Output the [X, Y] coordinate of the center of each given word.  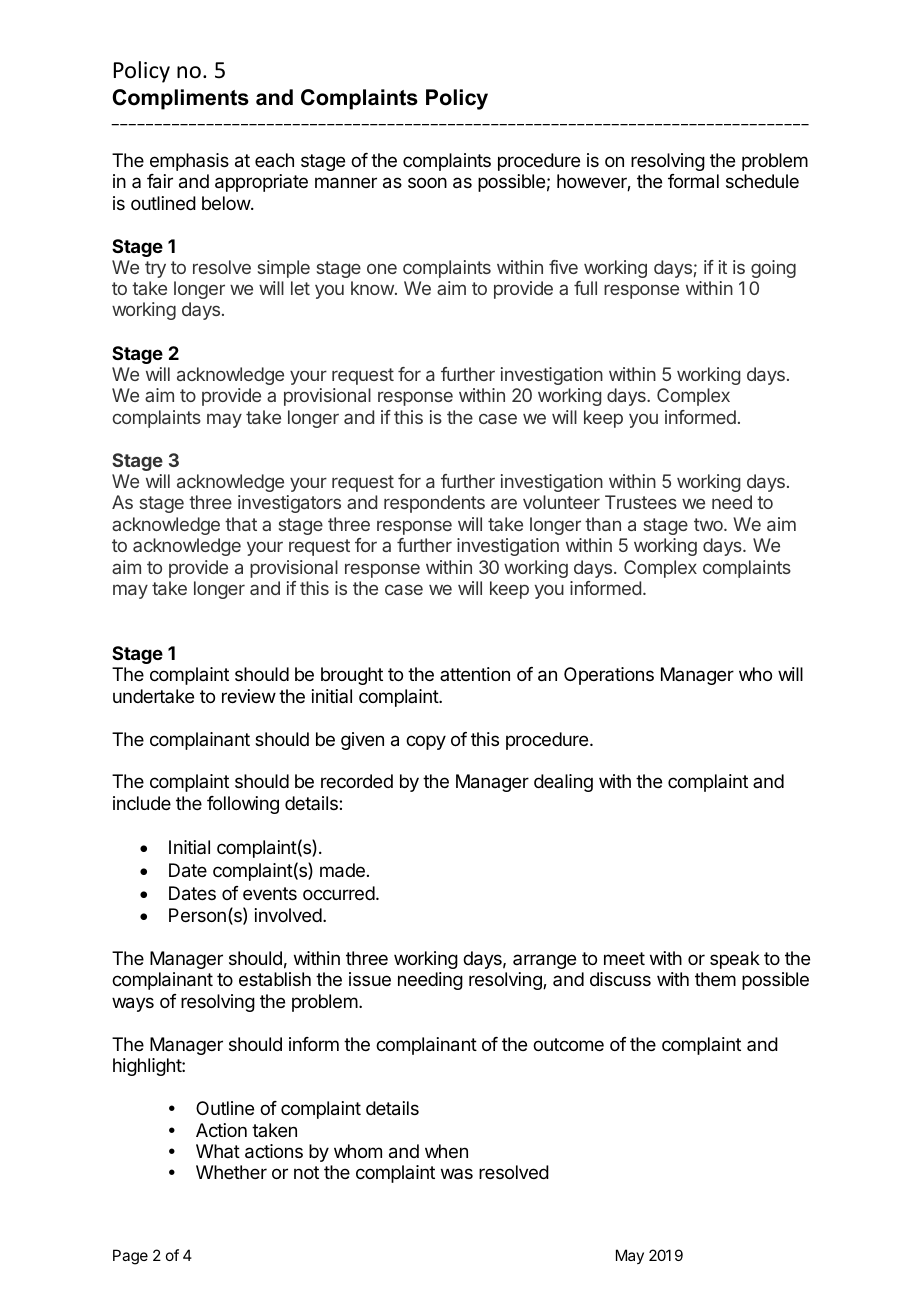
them [715, 979]
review [249, 696]
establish [275, 979]
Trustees [641, 502]
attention [475, 674]
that [241, 524]
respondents [434, 504]
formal [693, 181]
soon [427, 182]
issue [370, 979]
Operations [609, 676]
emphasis [189, 162]
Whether [231, 1172]
